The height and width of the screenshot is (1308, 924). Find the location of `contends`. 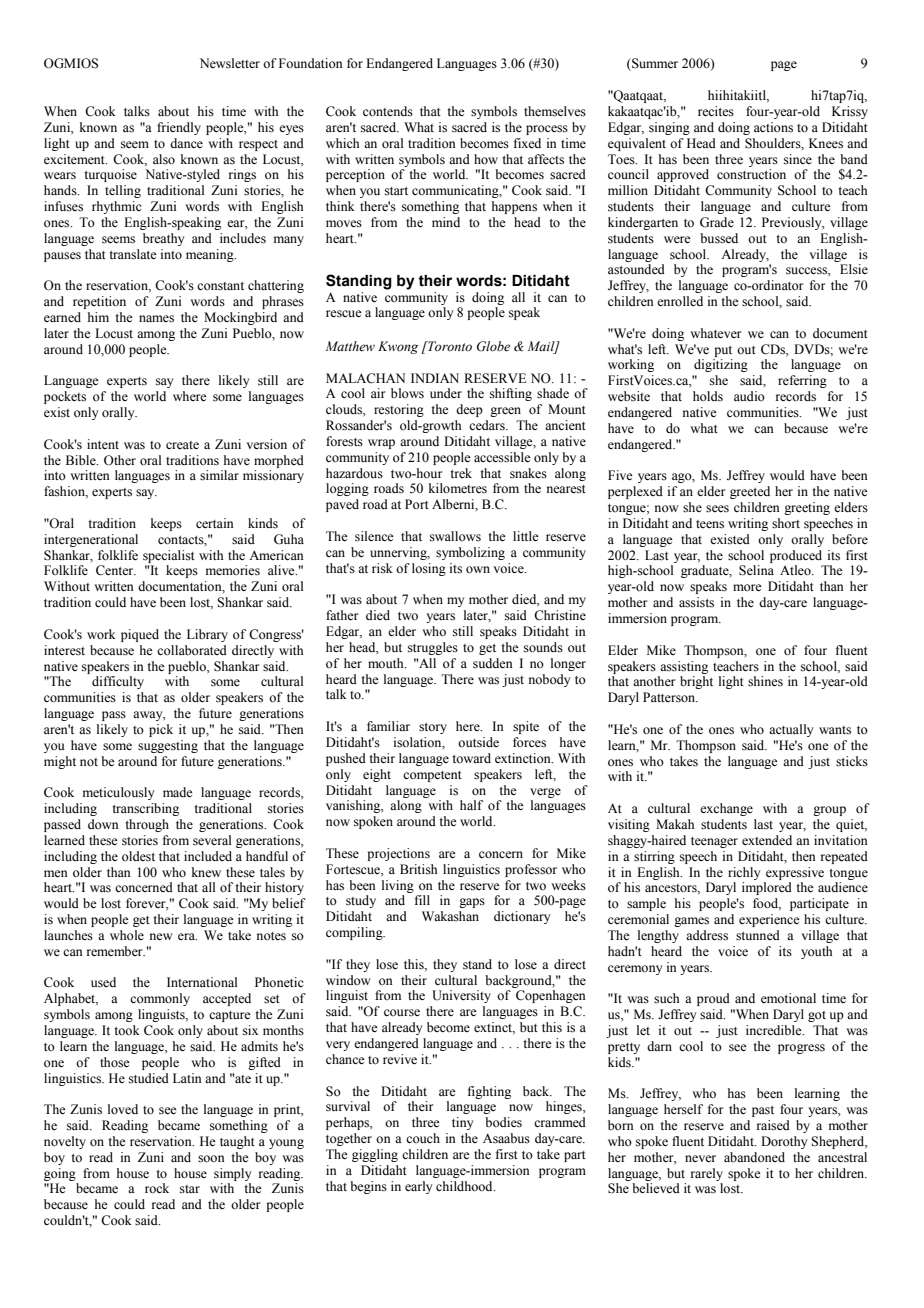

contends is located at coordinates (388, 111).
